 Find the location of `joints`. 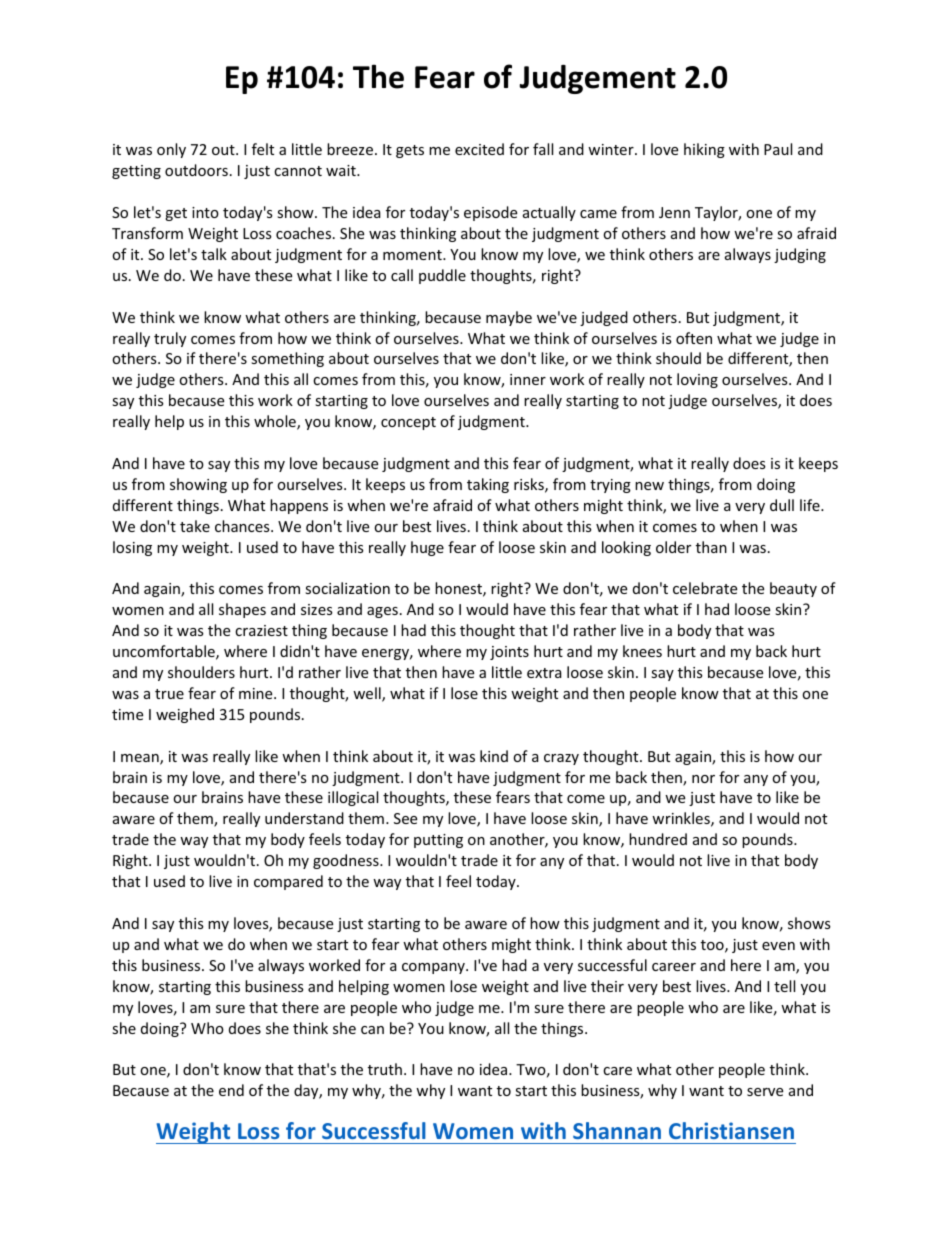

joints is located at coordinates (509, 653).
